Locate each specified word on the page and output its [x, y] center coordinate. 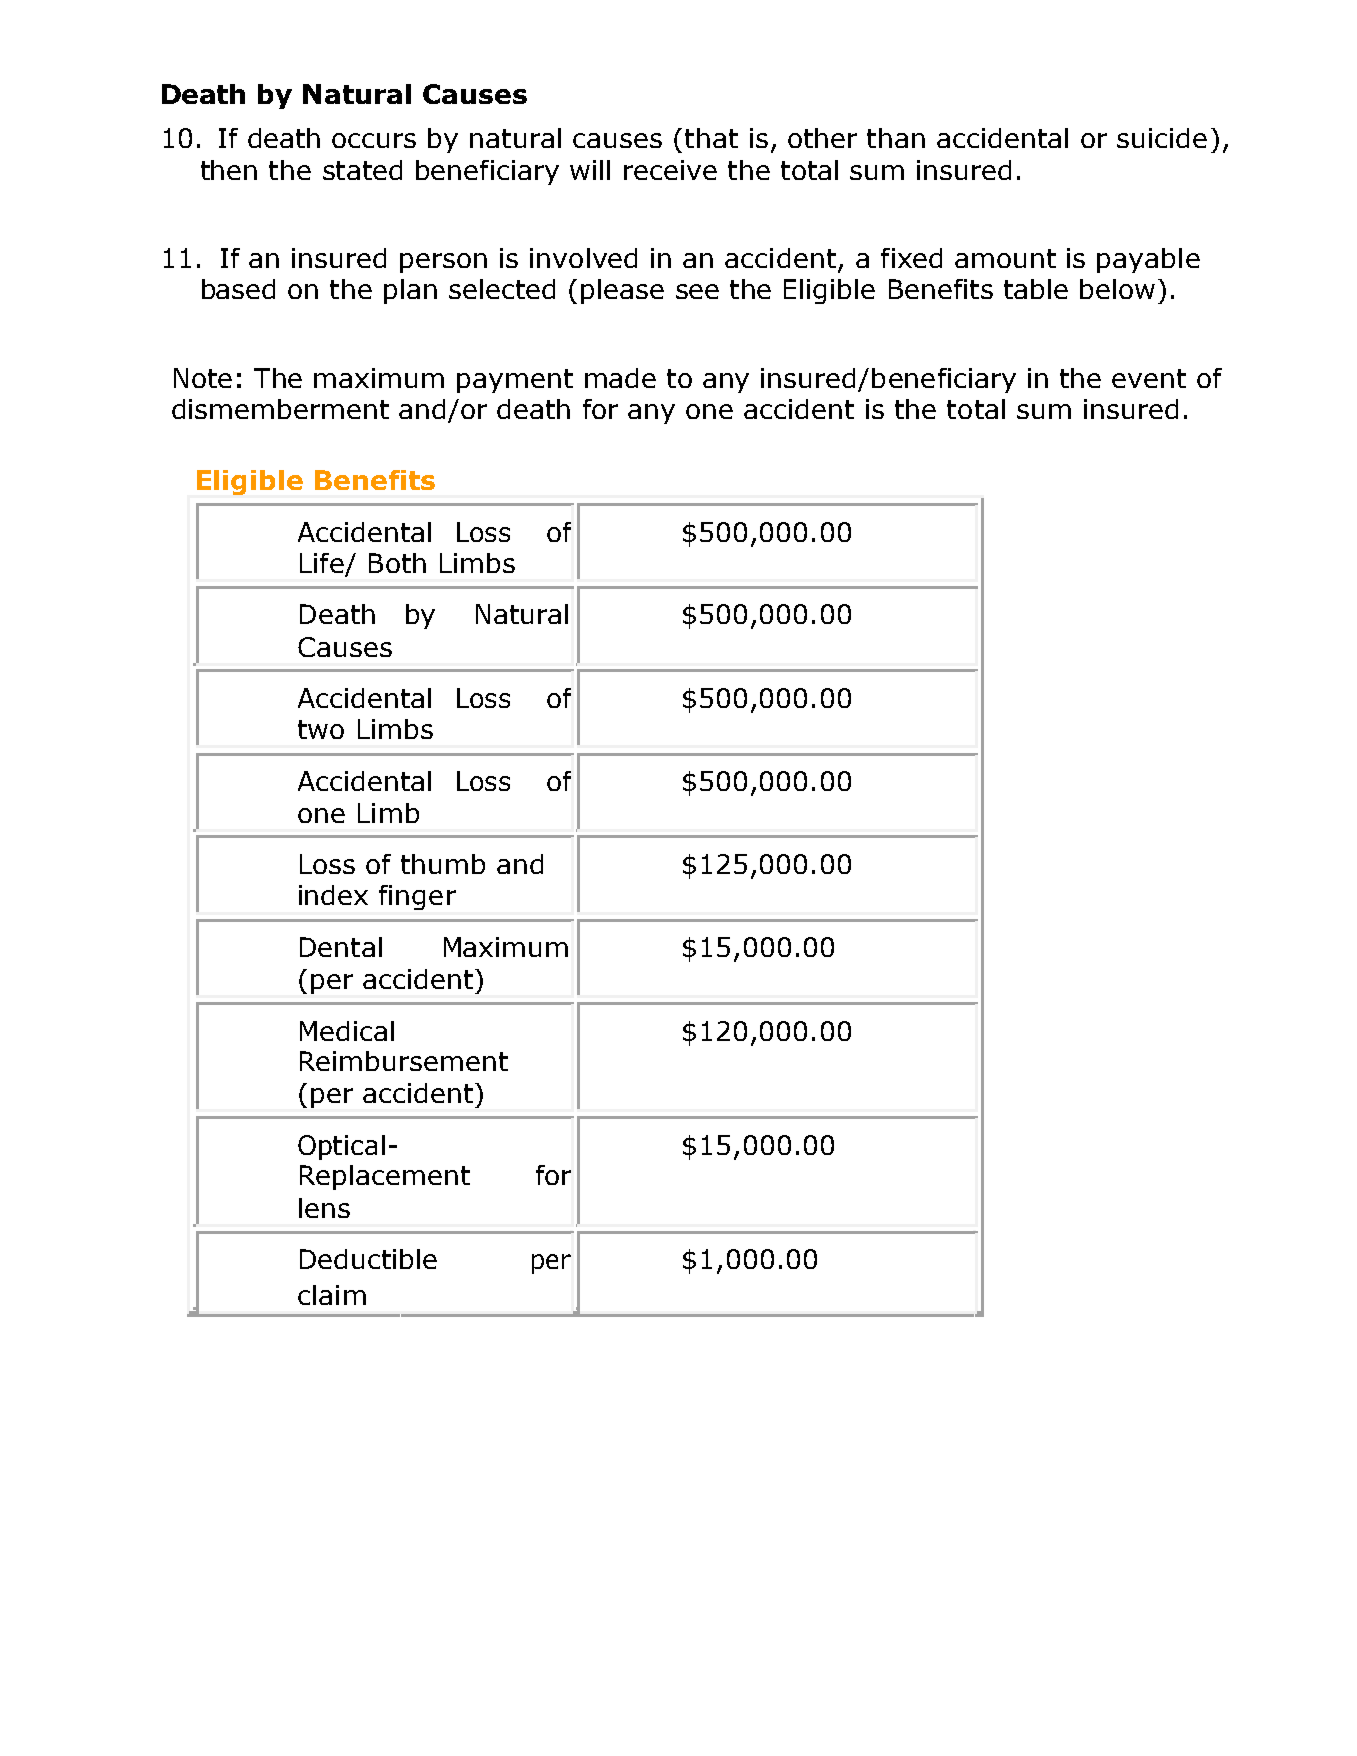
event [1149, 378]
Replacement [385, 1177]
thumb [443, 864]
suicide [1162, 138]
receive [670, 170]
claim [332, 1295]
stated [362, 170]
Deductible [368, 1259]
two [321, 729]
